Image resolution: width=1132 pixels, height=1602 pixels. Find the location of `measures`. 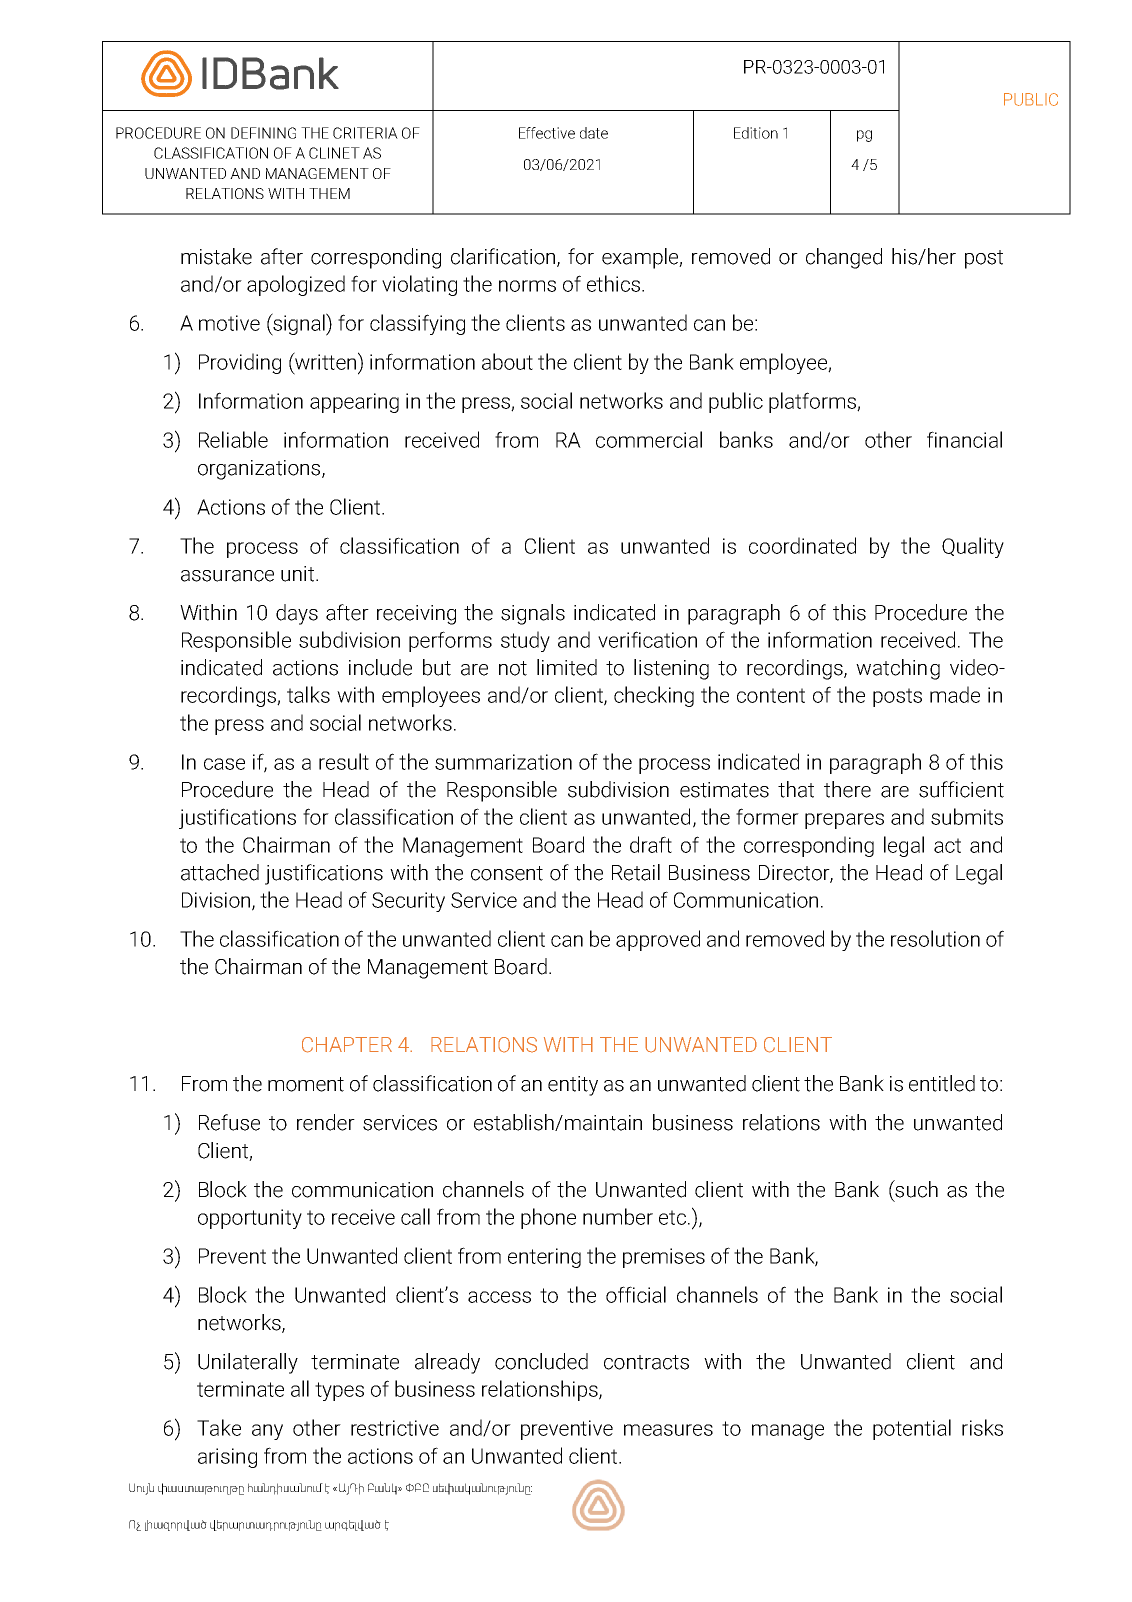

measures is located at coordinates (668, 1430).
